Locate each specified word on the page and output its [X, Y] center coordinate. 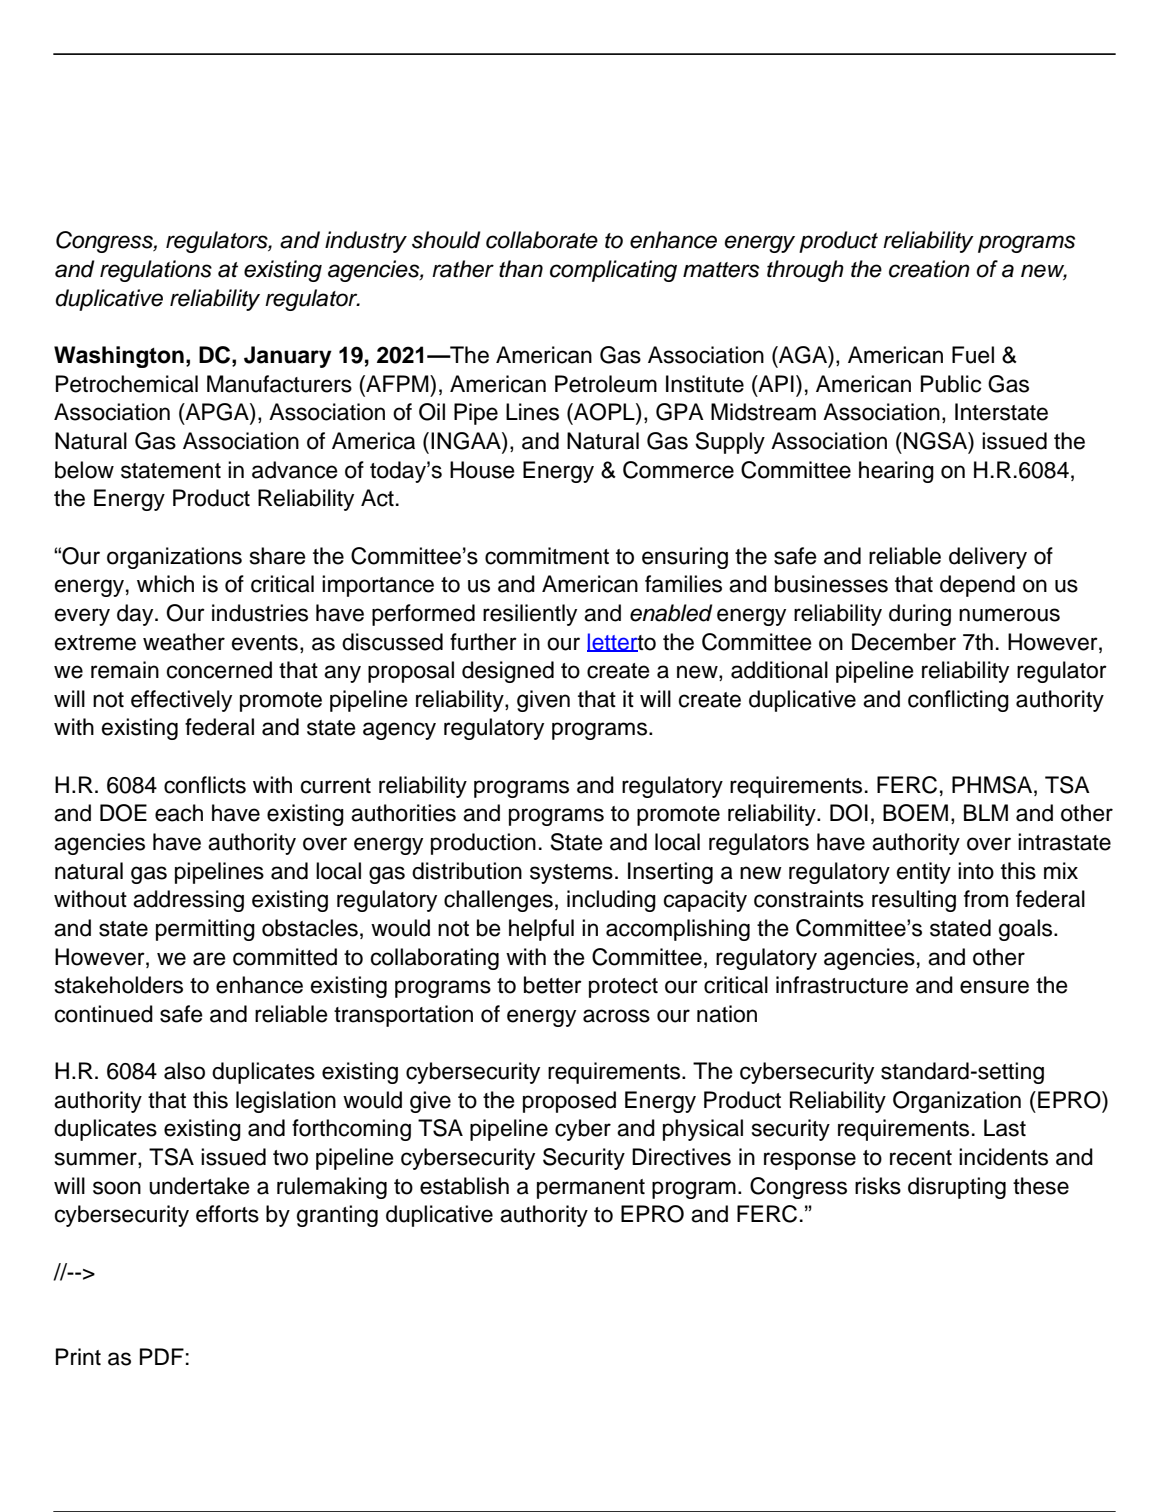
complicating [613, 271]
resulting [914, 901]
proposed [569, 1102]
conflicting [958, 701]
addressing [188, 901]
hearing [896, 472]
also [184, 1071]
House [482, 470]
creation [929, 269]
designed [508, 672]
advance [295, 470]
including [611, 901]
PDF [162, 1356]
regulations [156, 271]
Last [1005, 1128]
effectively [181, 701]
